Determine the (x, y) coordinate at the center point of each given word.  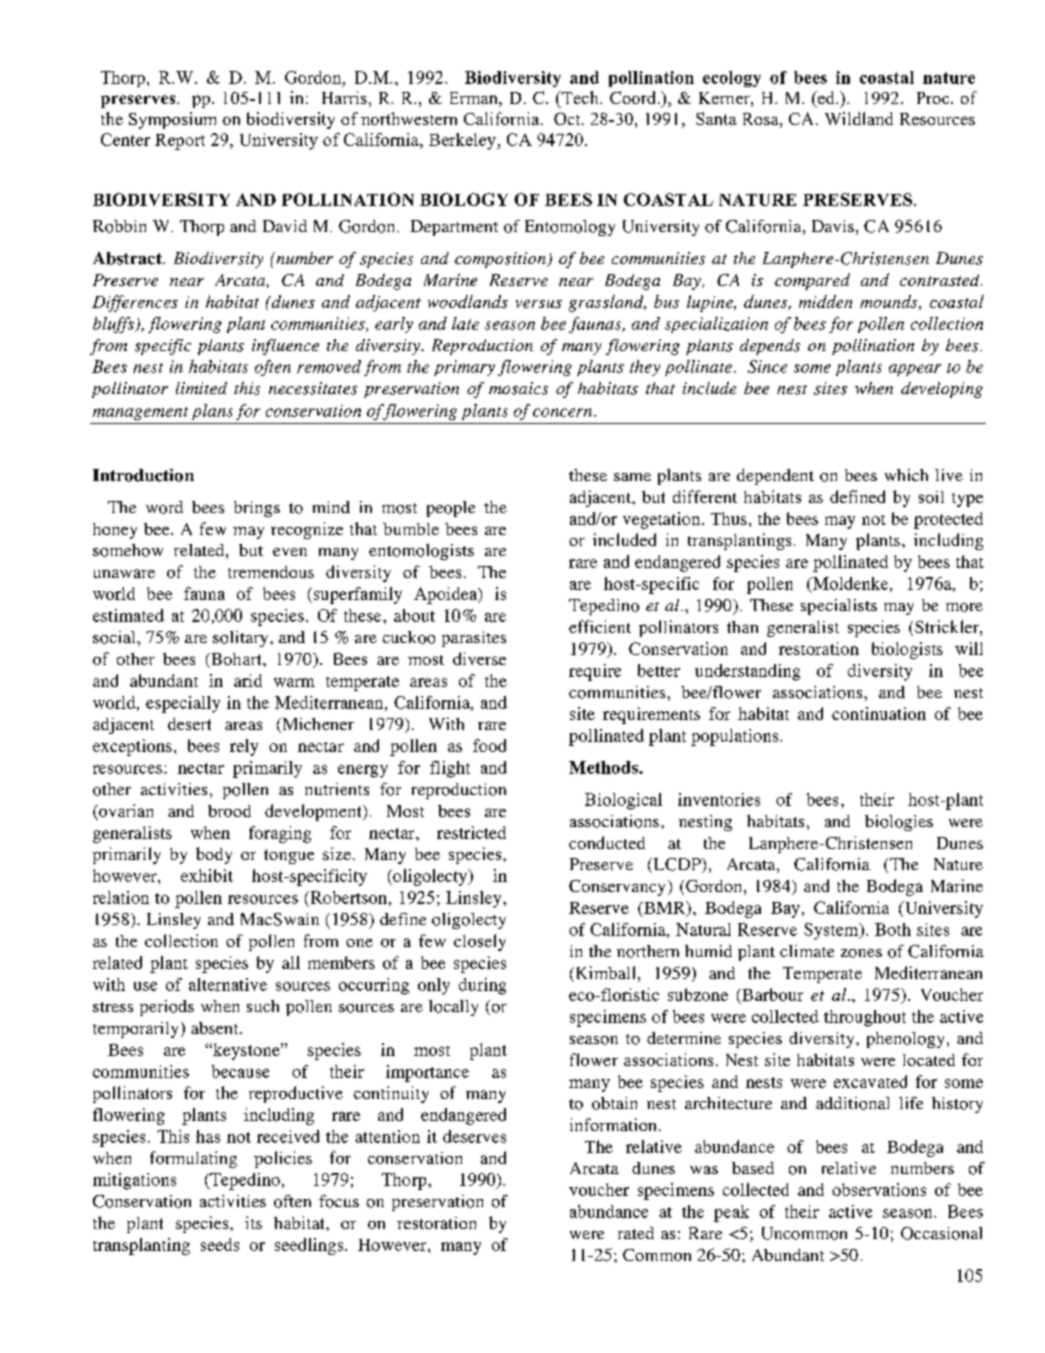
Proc (934, 98)
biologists (907, 650)
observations (879, 1189)
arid (248, 680)
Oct (568, 118)
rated (636, 1233)
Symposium (172, 120)
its (253, 1222)
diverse (479, 658)
